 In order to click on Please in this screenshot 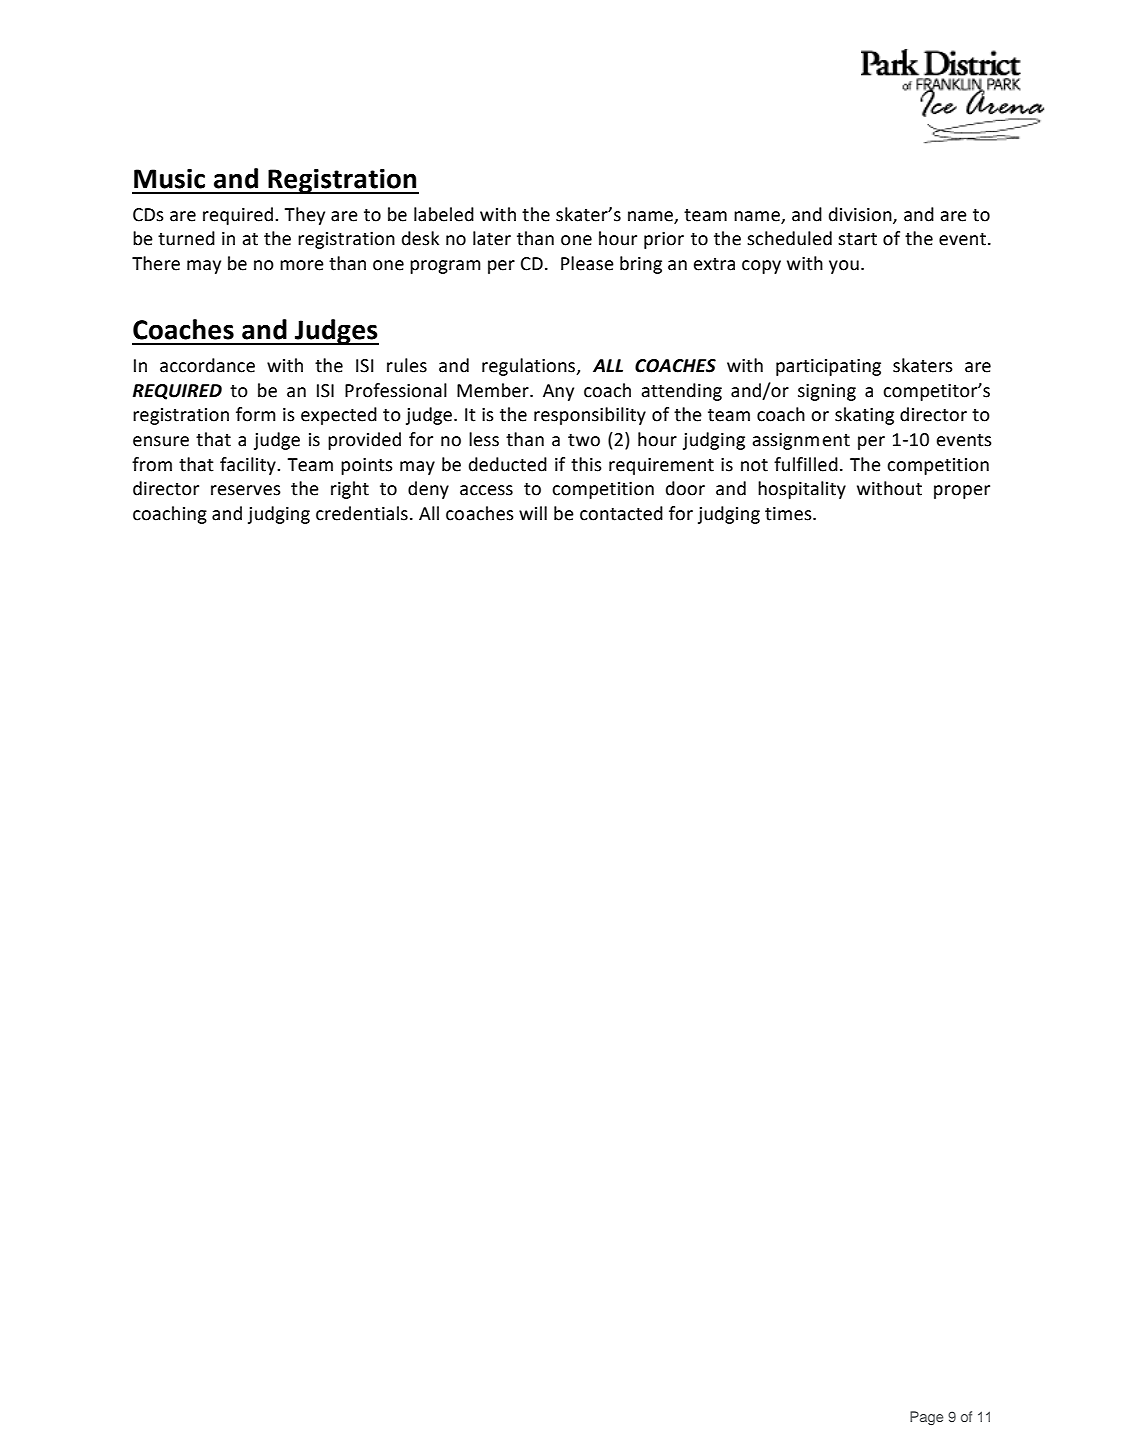, I will do `click(587, 263)`.
